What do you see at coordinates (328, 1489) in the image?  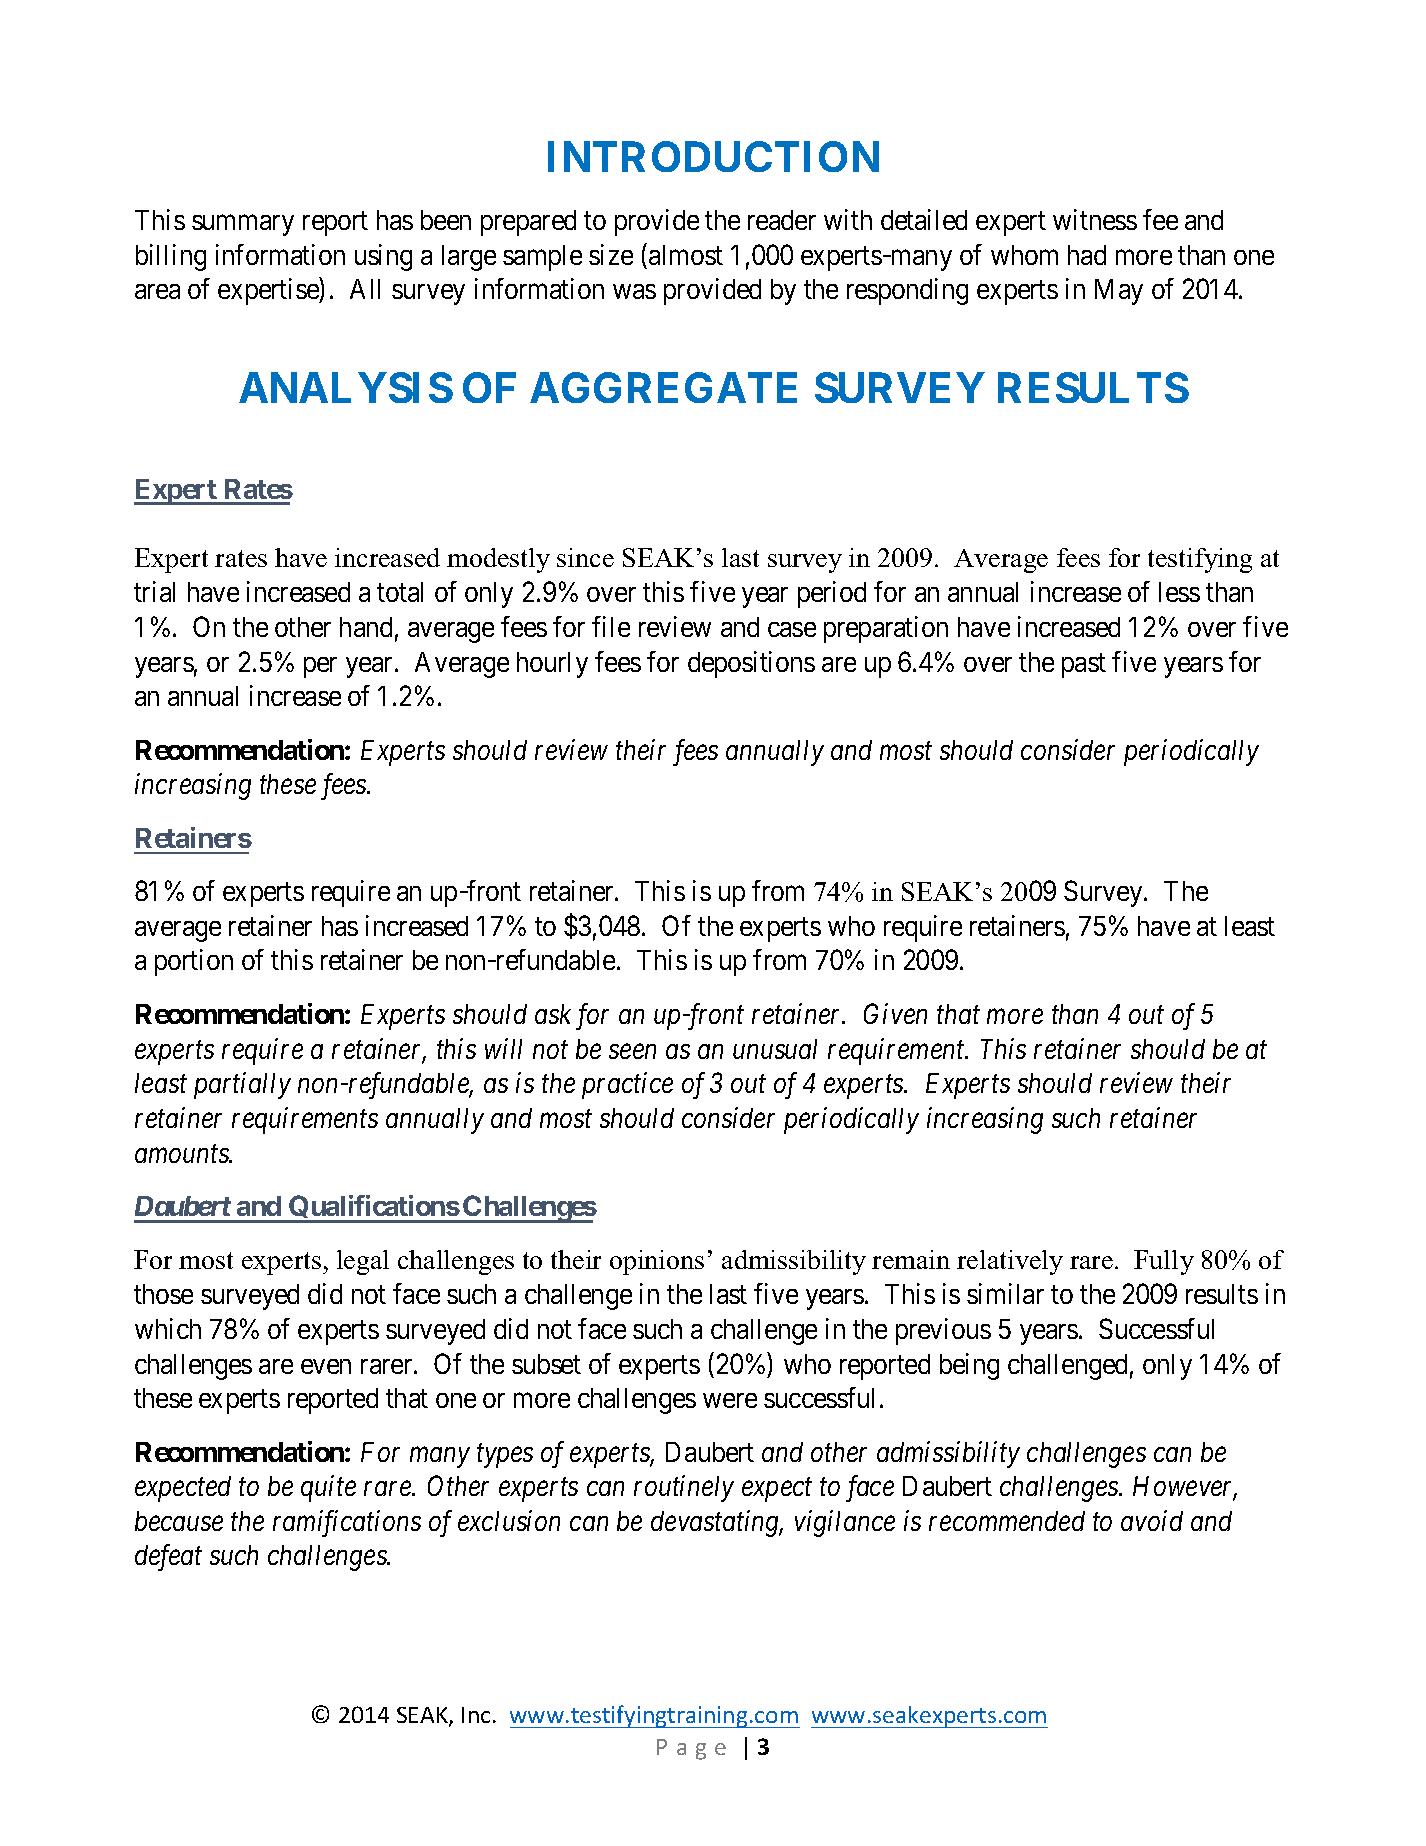 I see `quite` at bounding box center [328, 1489].
